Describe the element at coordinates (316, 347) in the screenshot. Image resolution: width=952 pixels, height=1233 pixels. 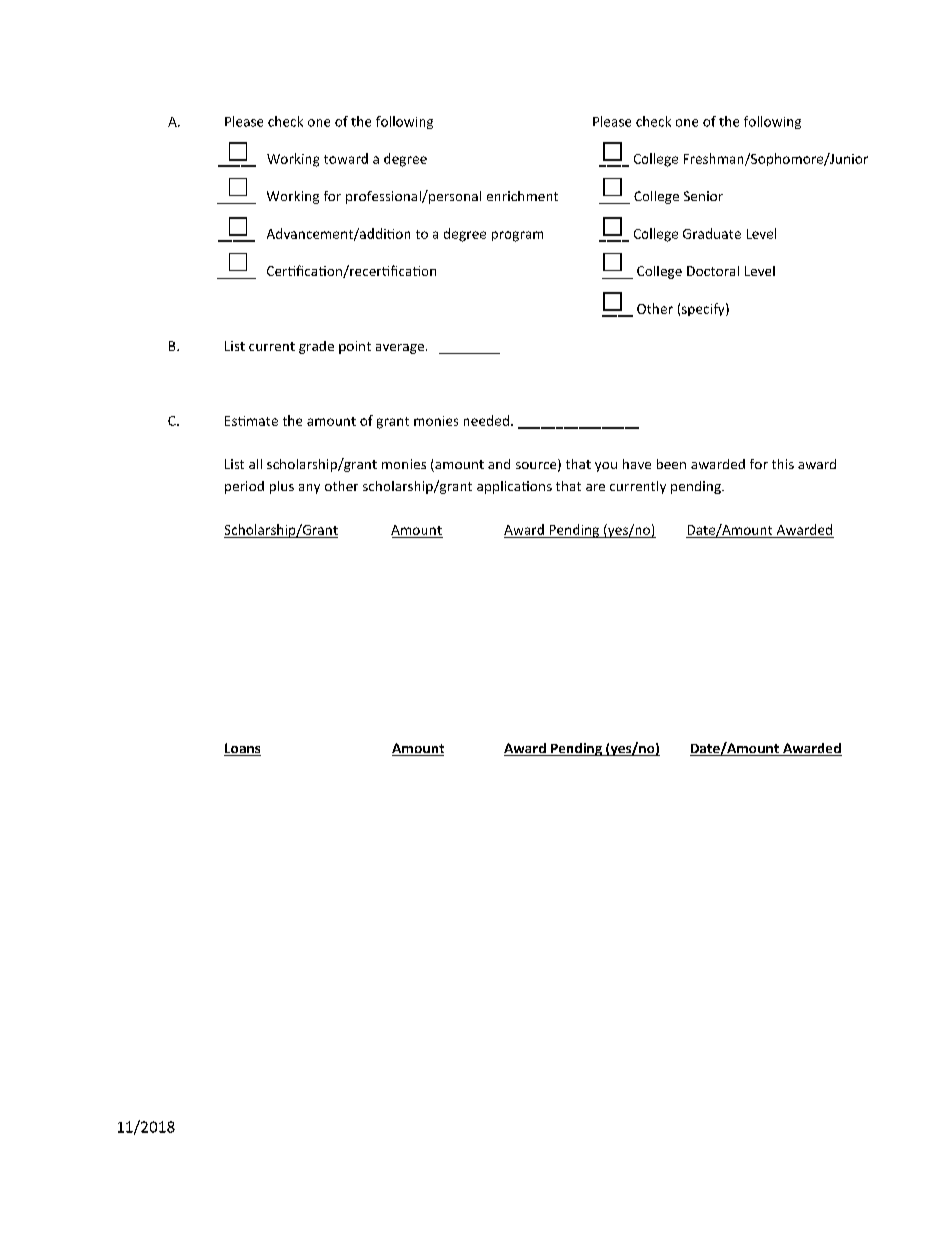
I see `grade` at that location.
